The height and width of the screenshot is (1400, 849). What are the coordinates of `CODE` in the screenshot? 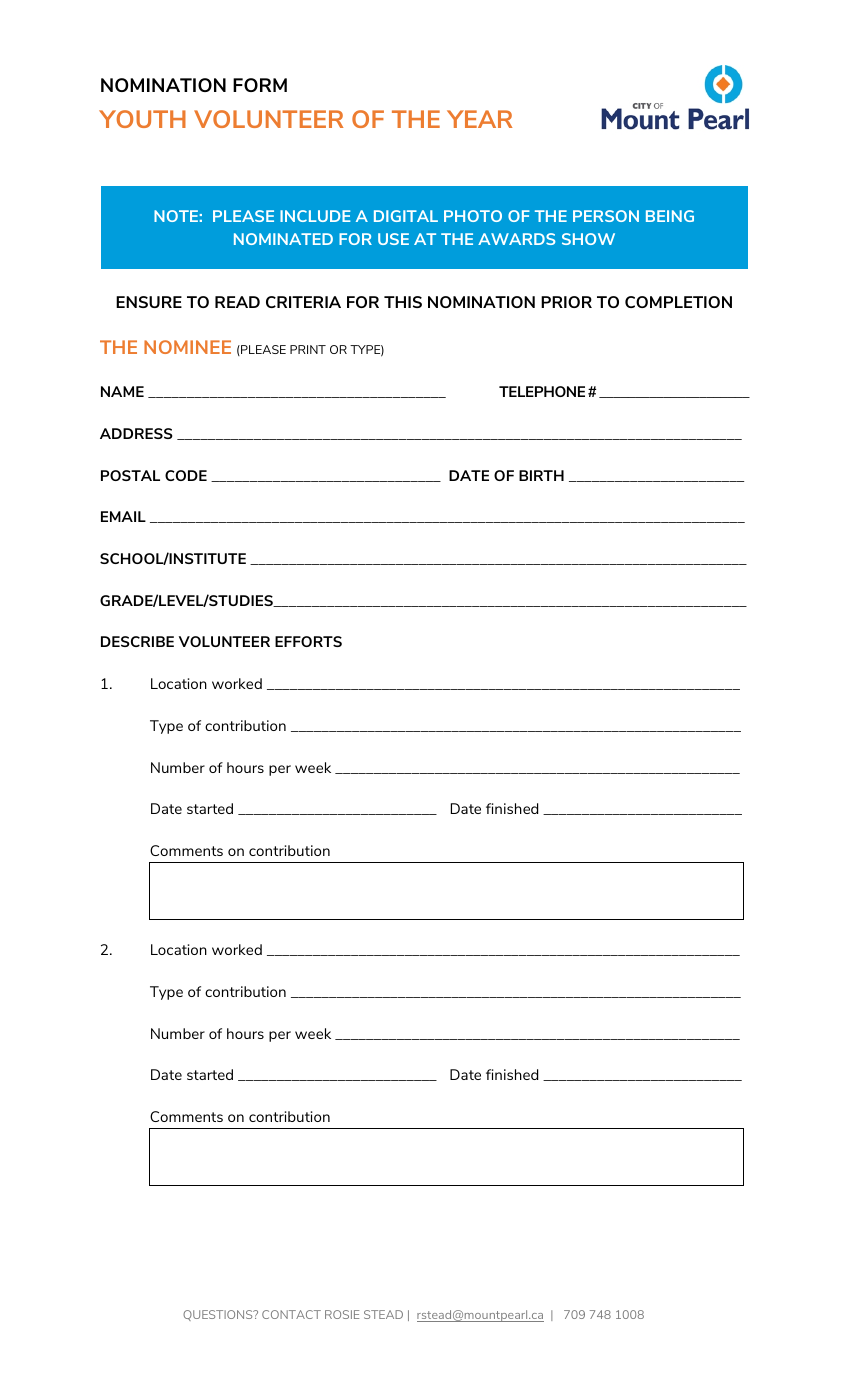 It's located at (186, 475).
